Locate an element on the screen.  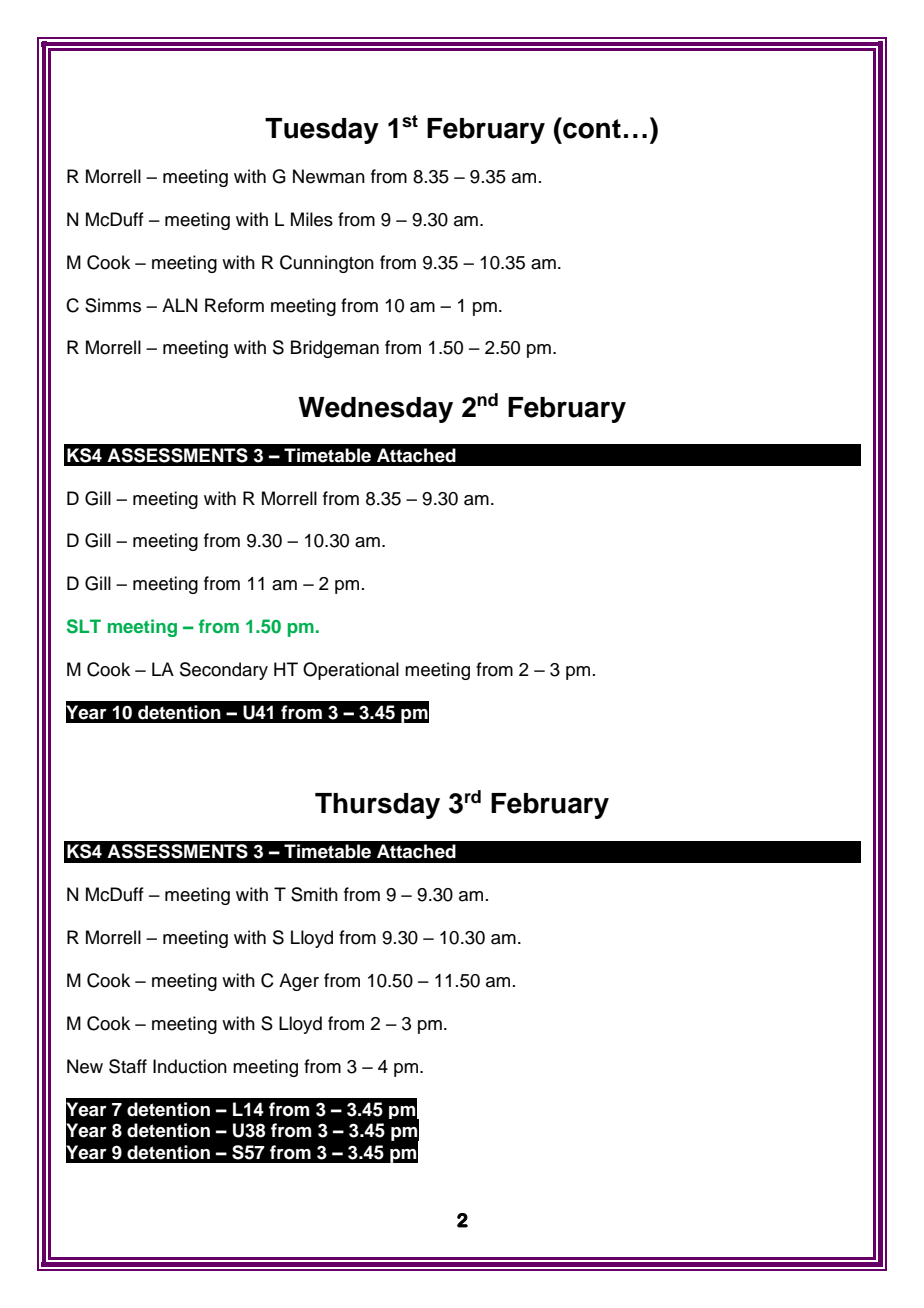
Bridgeman is located at coordinates (335, 349).
